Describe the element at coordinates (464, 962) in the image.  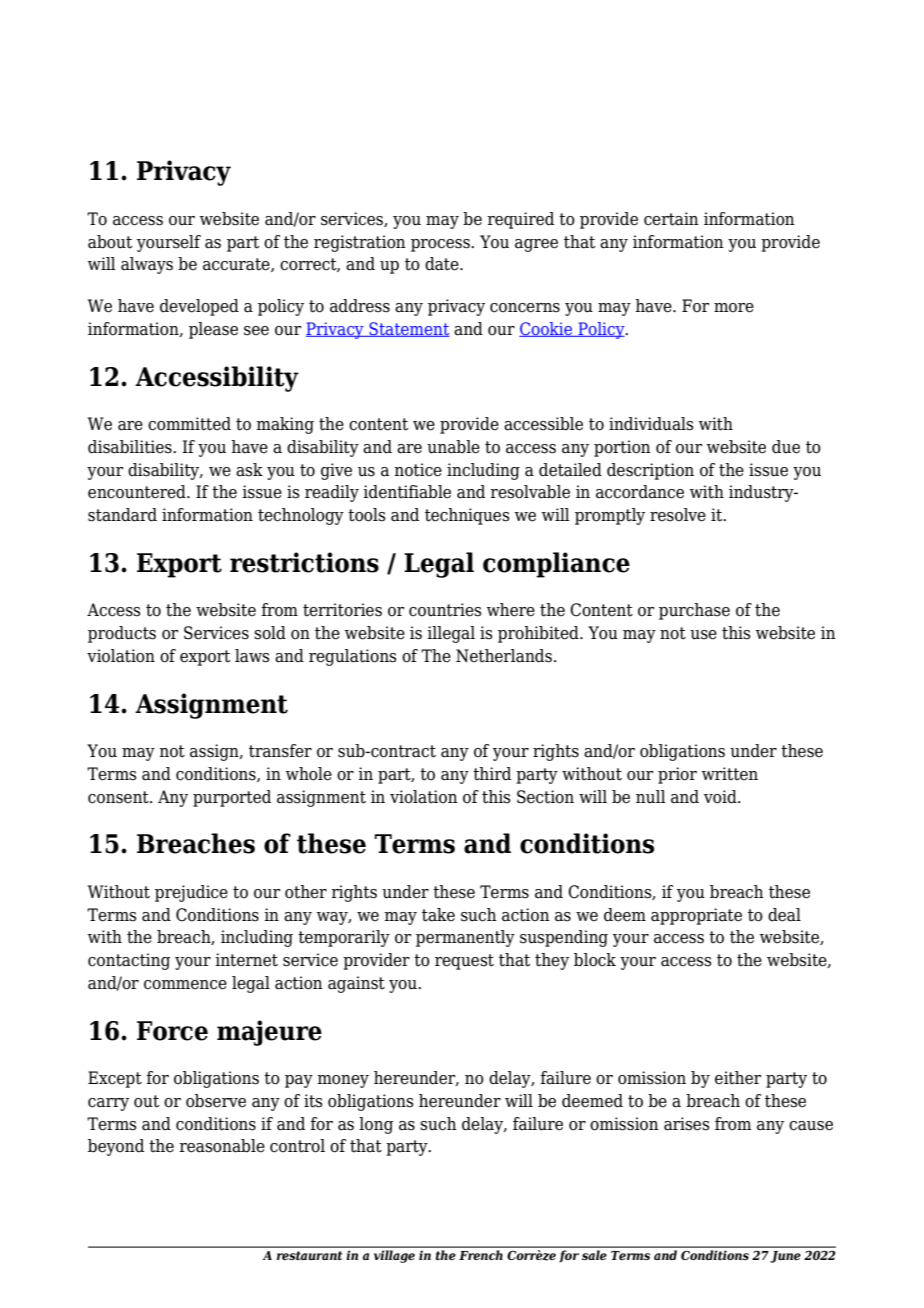
I see `request` at that location.
